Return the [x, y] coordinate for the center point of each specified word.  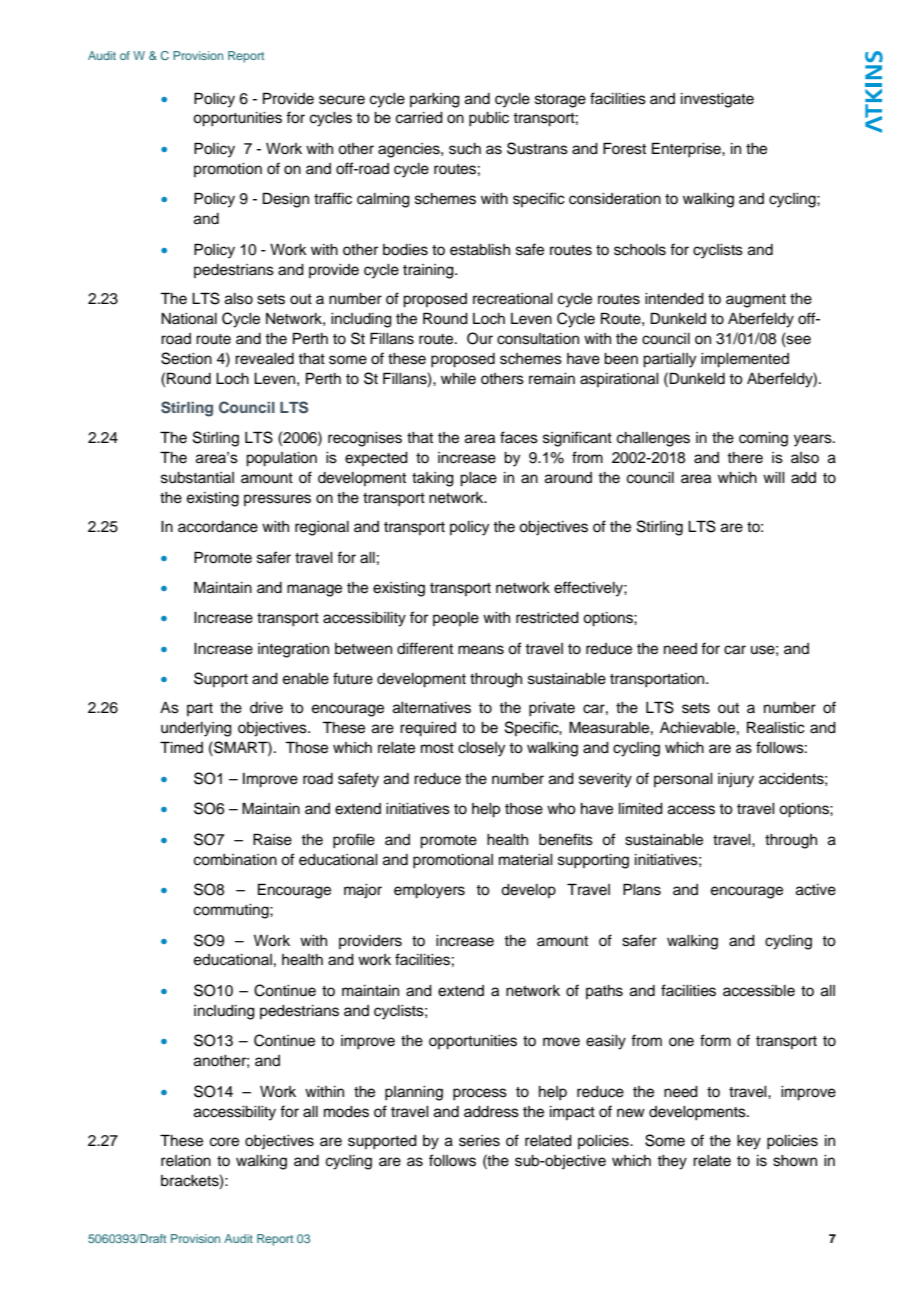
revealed [264, 359]
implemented [745, 360]
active [816, 890]
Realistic [776, 727]
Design [286, 200]
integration [293, 650]
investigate [717, 100]
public [489, 119]
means [481, 650]
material [526, 860]
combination [235, 860]
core [224, 1142]
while [458, 379]
